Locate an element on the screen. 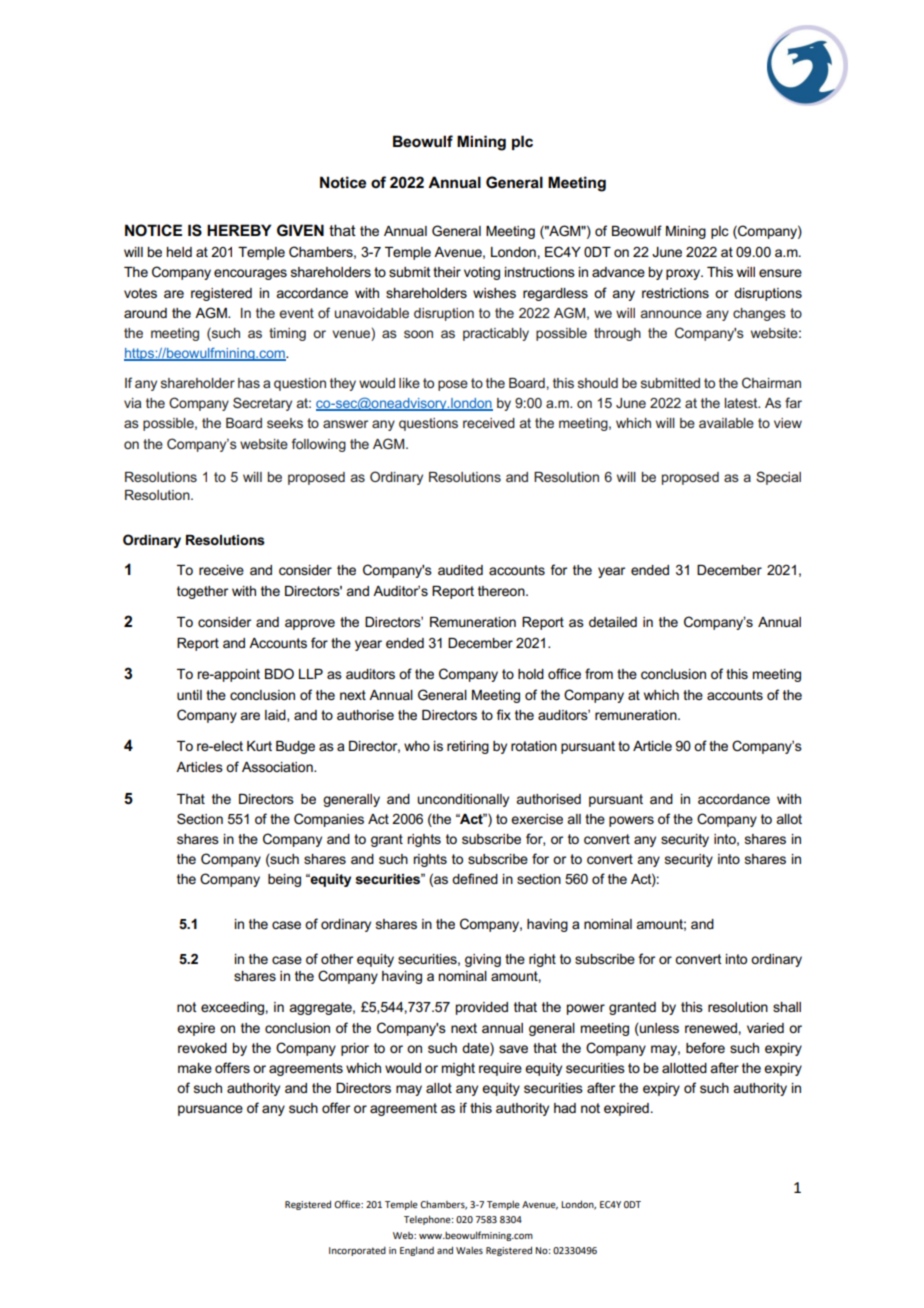 The image size is (924, 1308). held is located at coordinates (179, 252).
